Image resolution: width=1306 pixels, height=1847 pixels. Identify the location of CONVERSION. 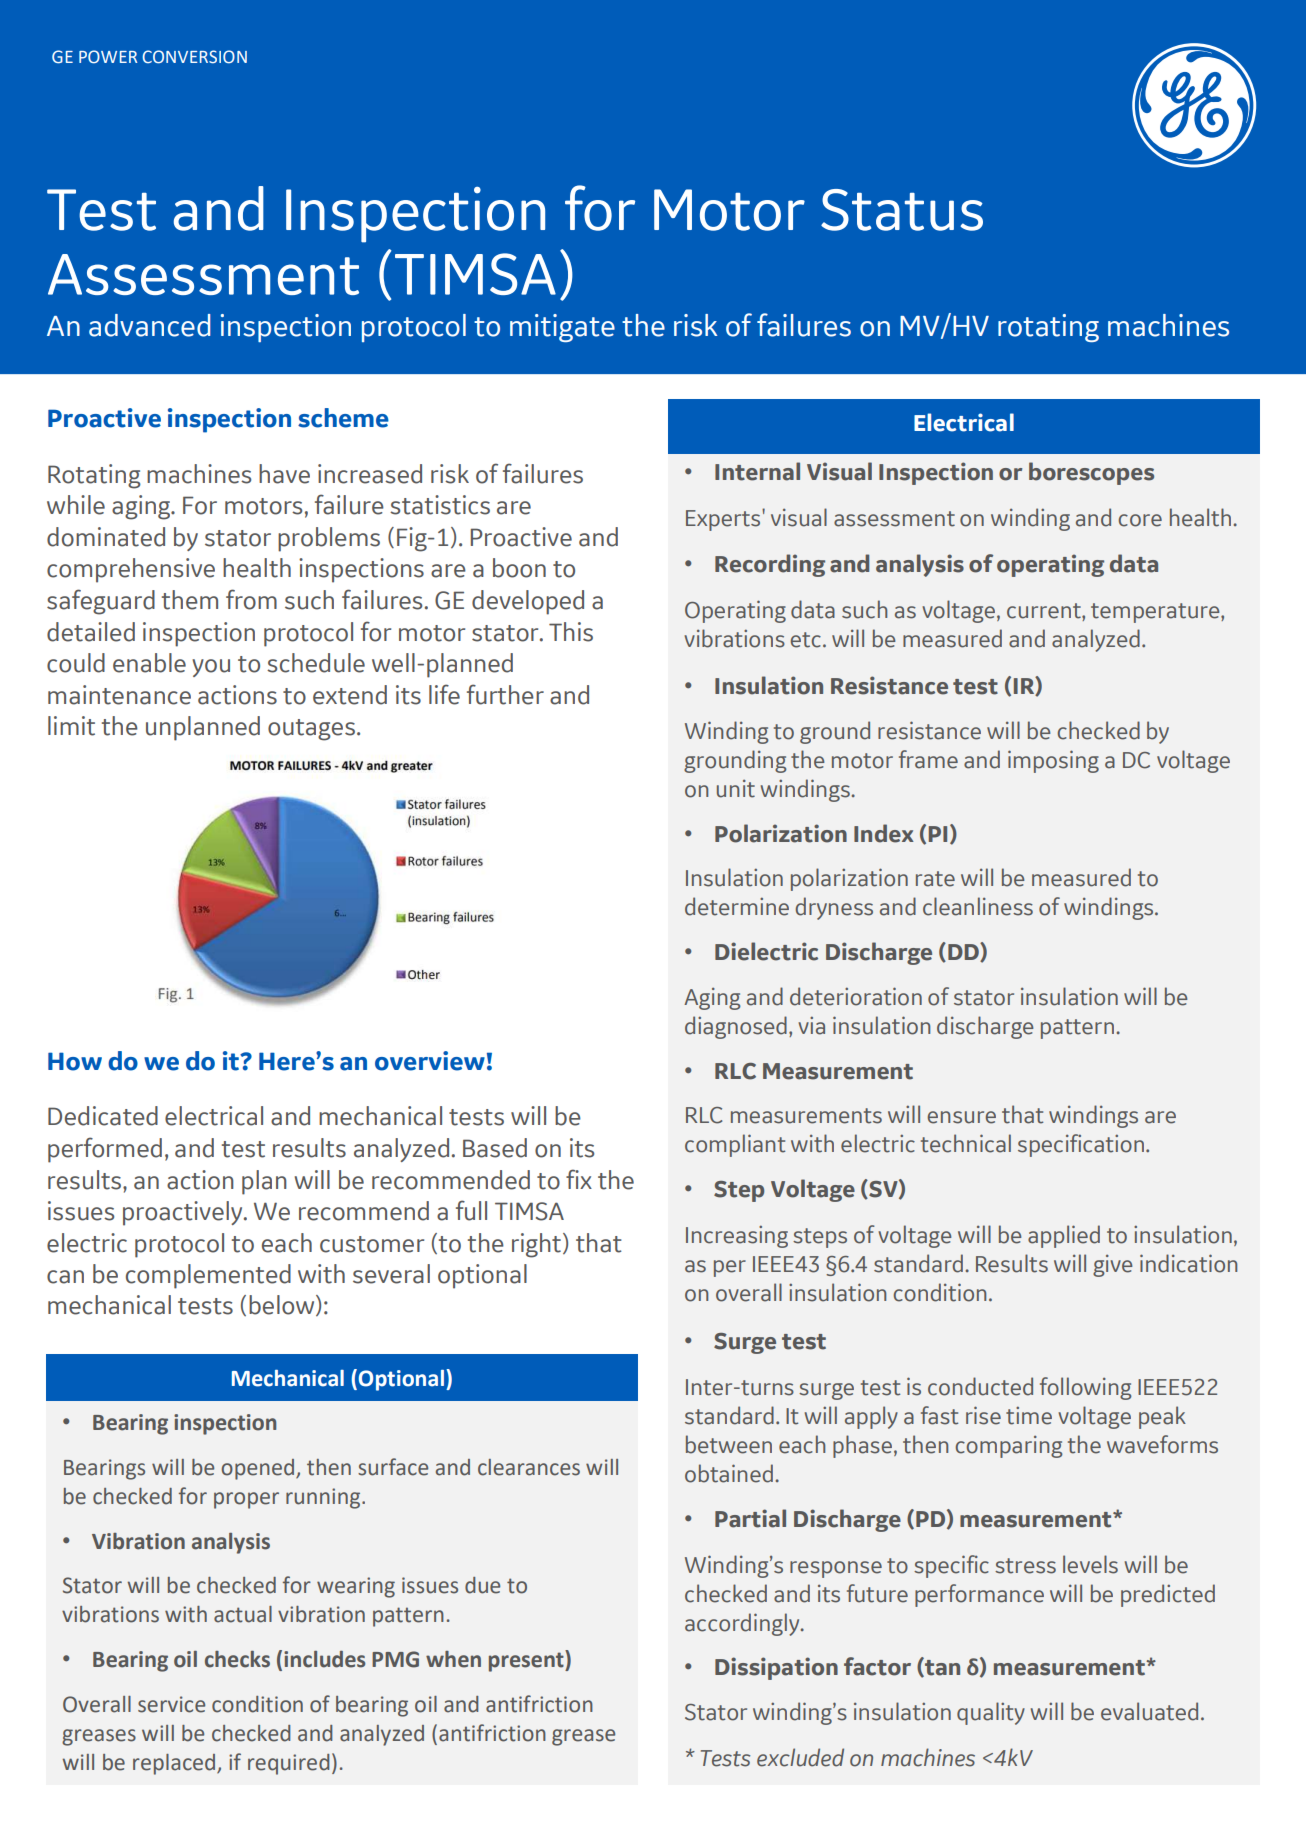
(194, 57).
